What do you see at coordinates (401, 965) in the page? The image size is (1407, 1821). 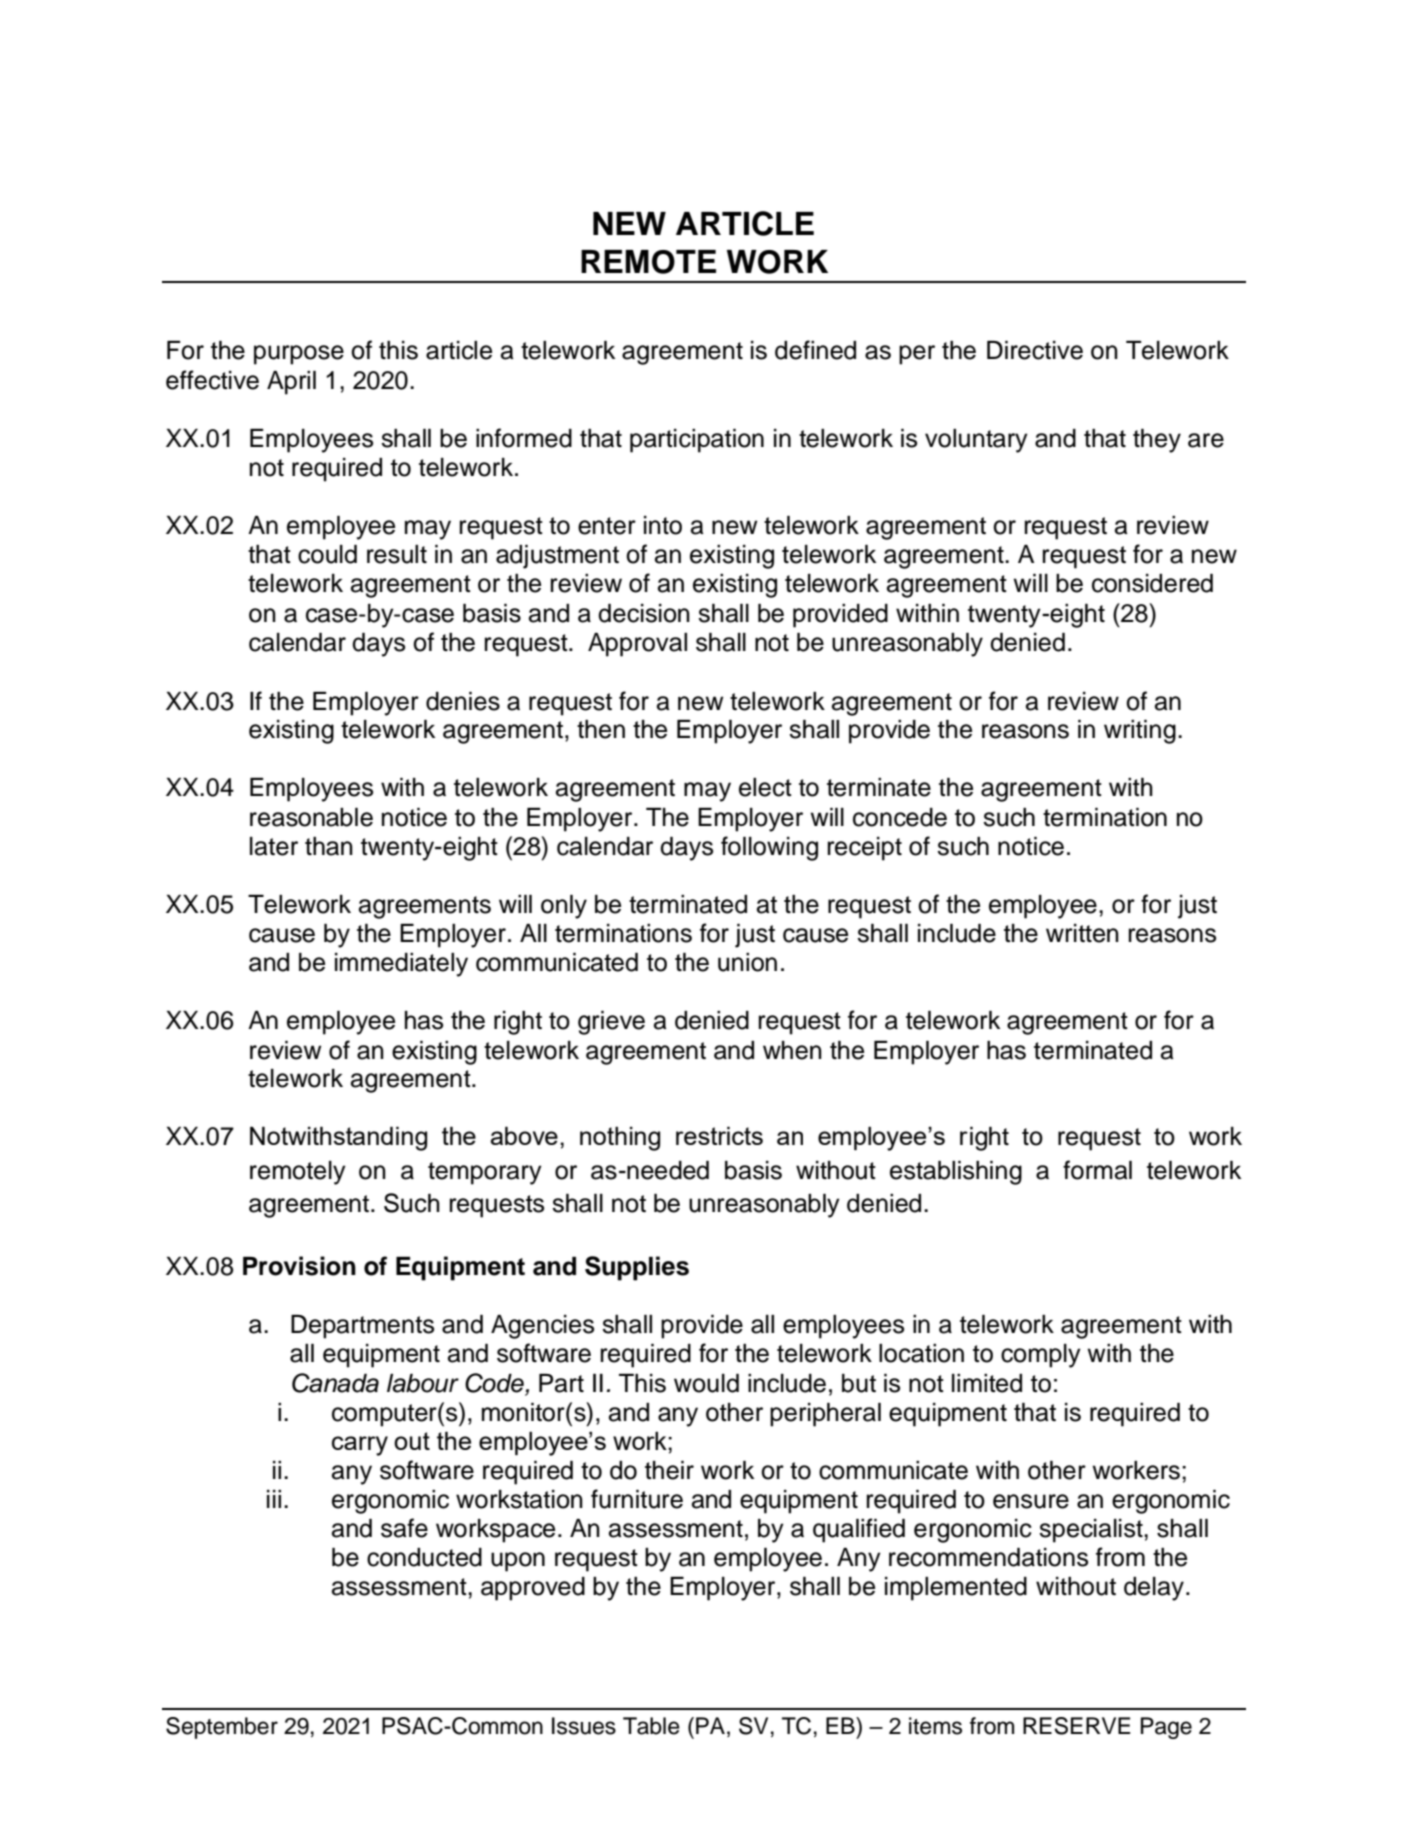 I see `immediately` at bounding box center [401, 965].
